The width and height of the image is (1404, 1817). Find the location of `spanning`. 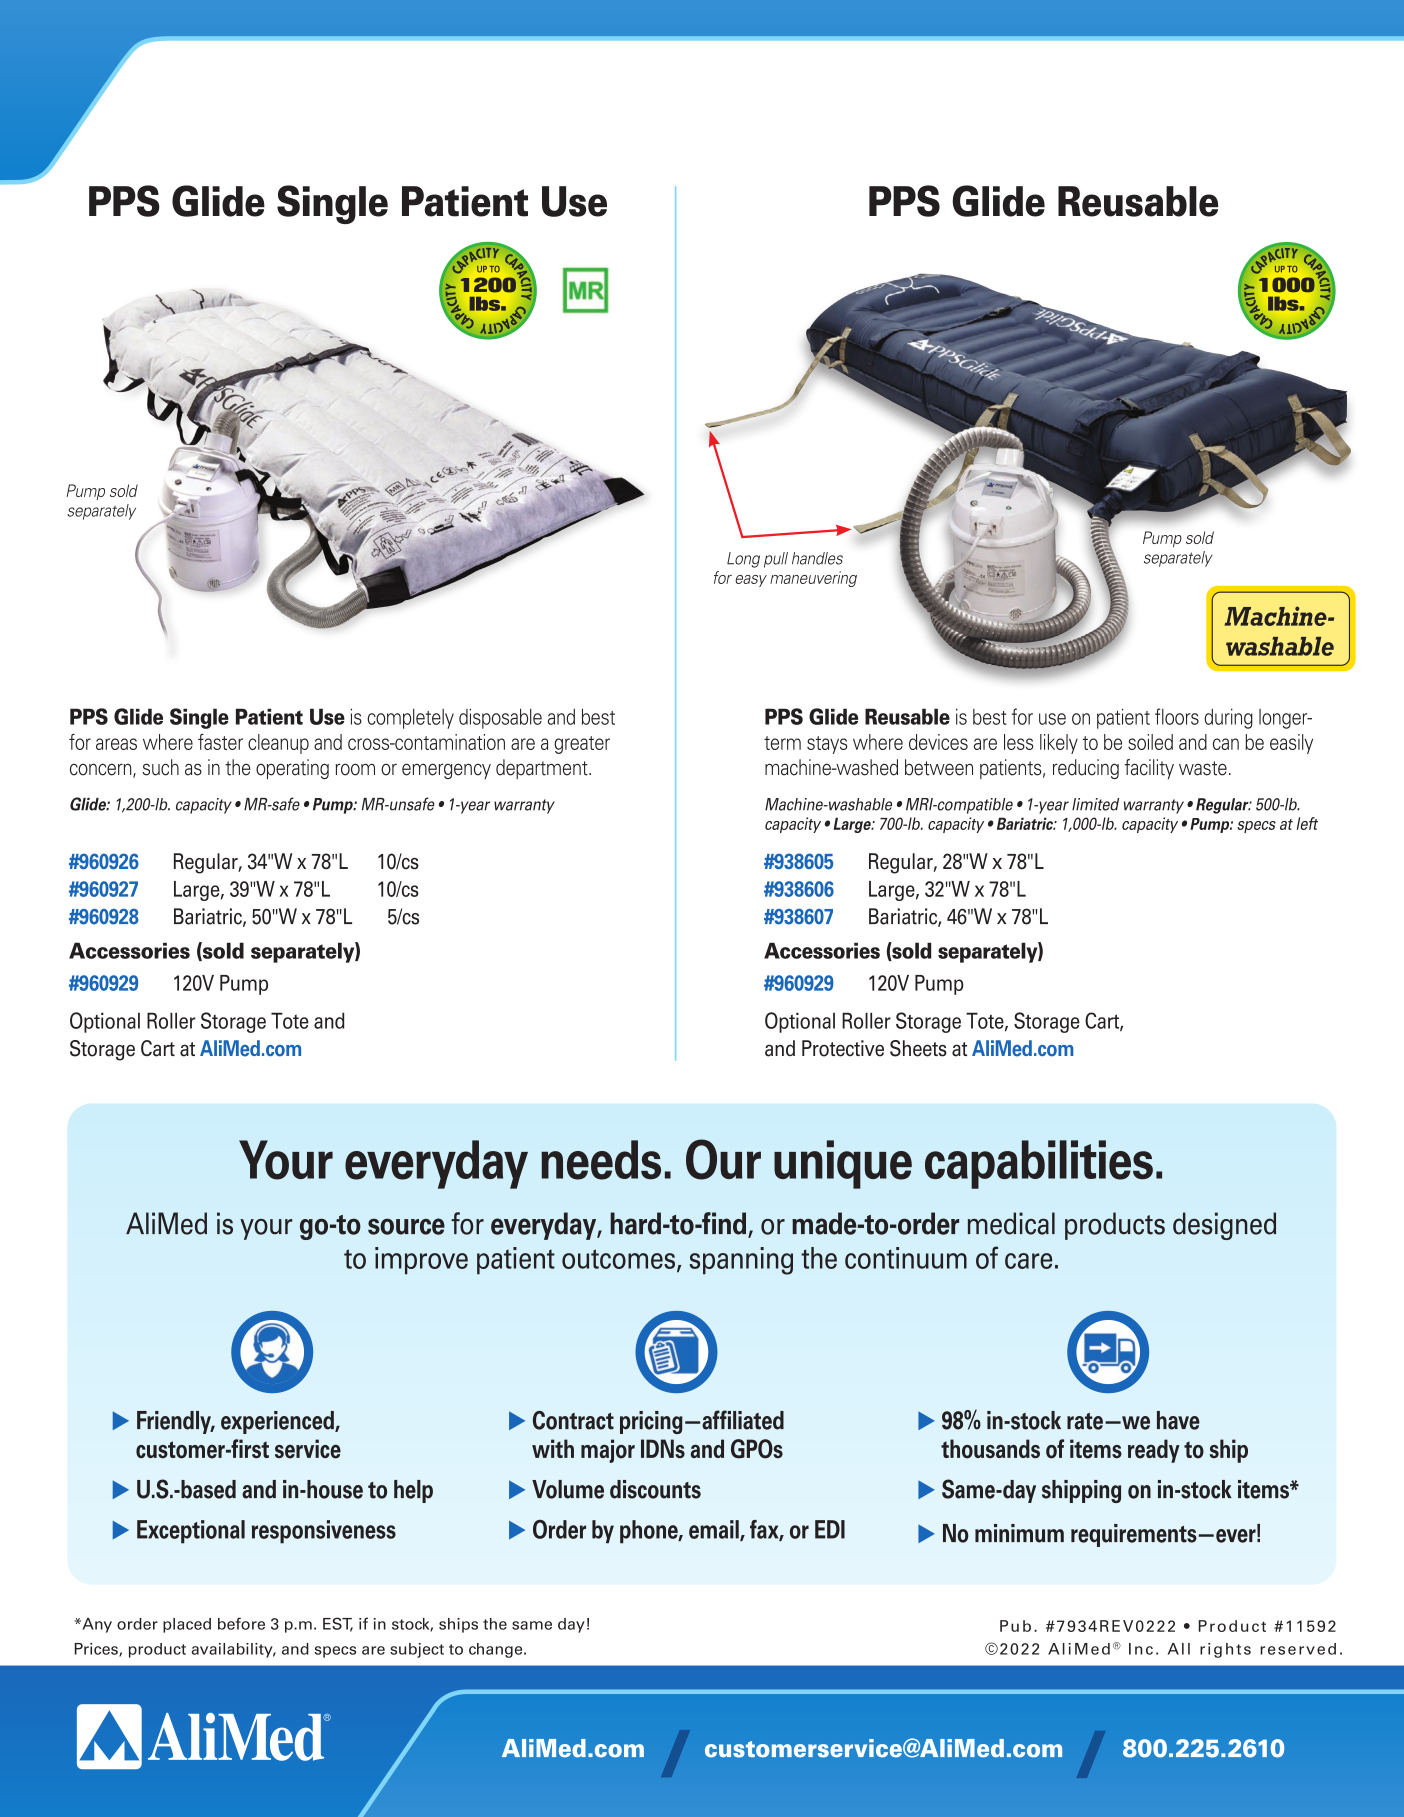

spanning is located at coordinates (741, 1261).
